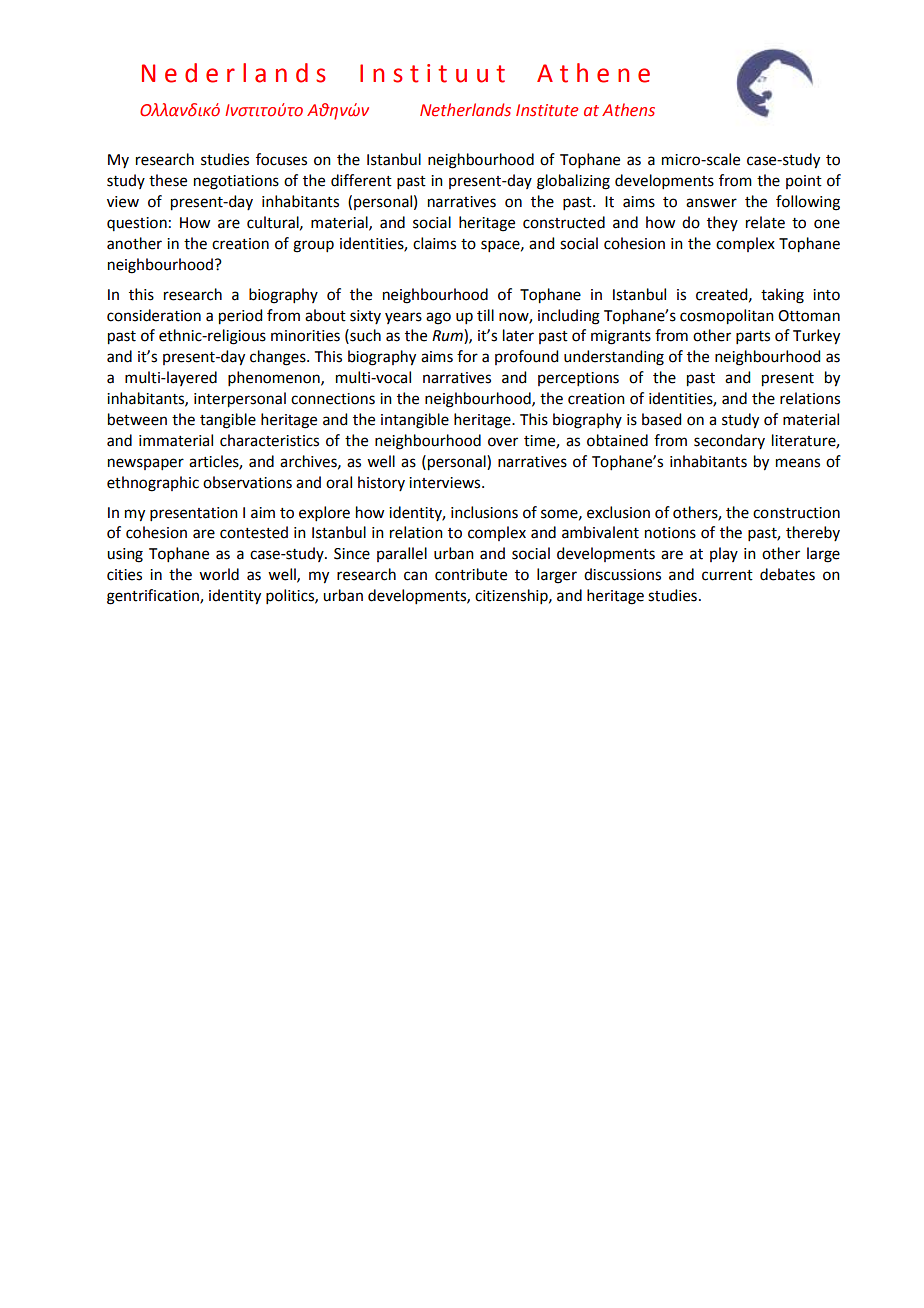  Describe the element at coordinates (729, 441) in the image. I see `secondary` at that location.
